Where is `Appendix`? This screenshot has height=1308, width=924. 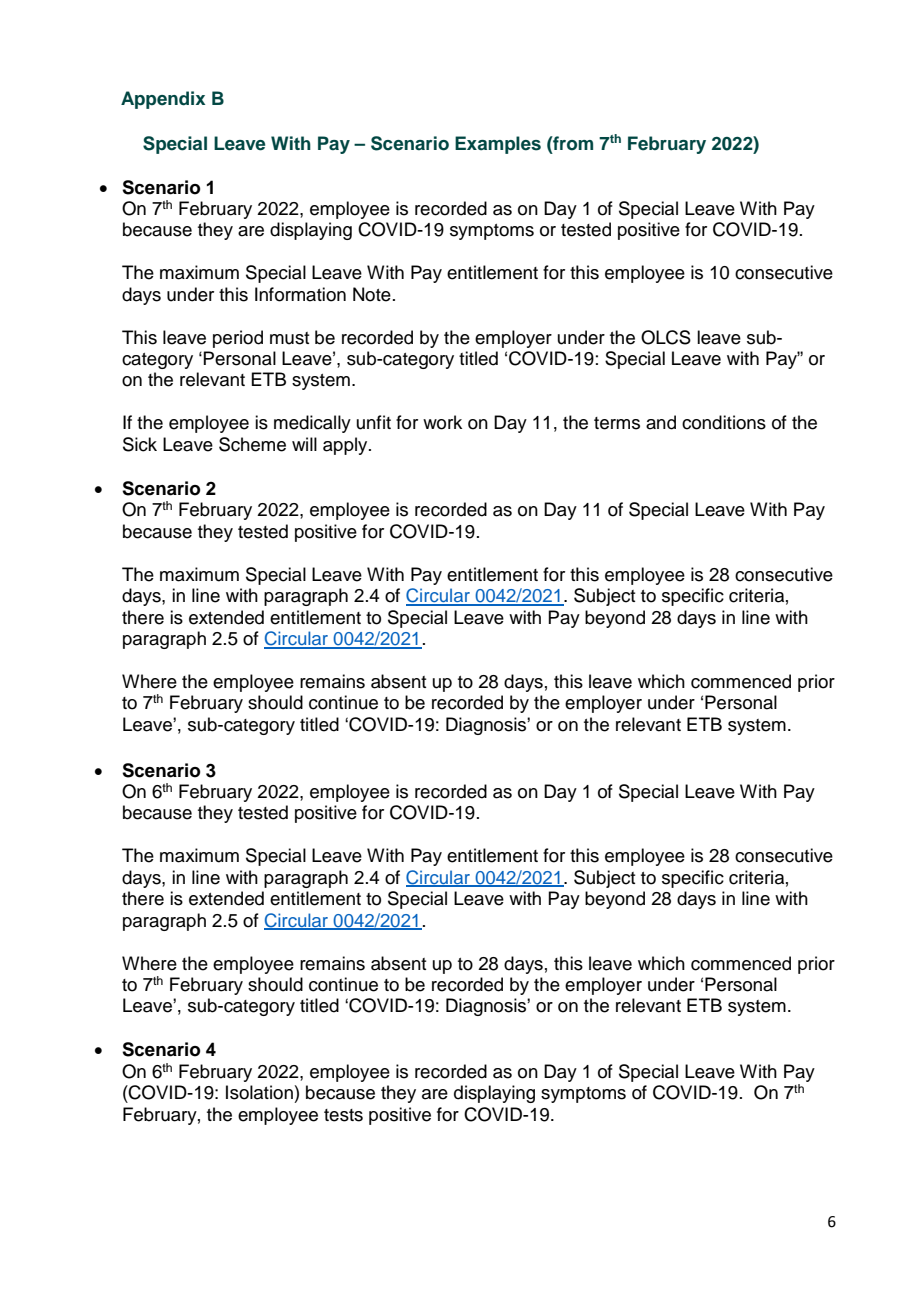
Appendix is located at coordinates (163, 100).
